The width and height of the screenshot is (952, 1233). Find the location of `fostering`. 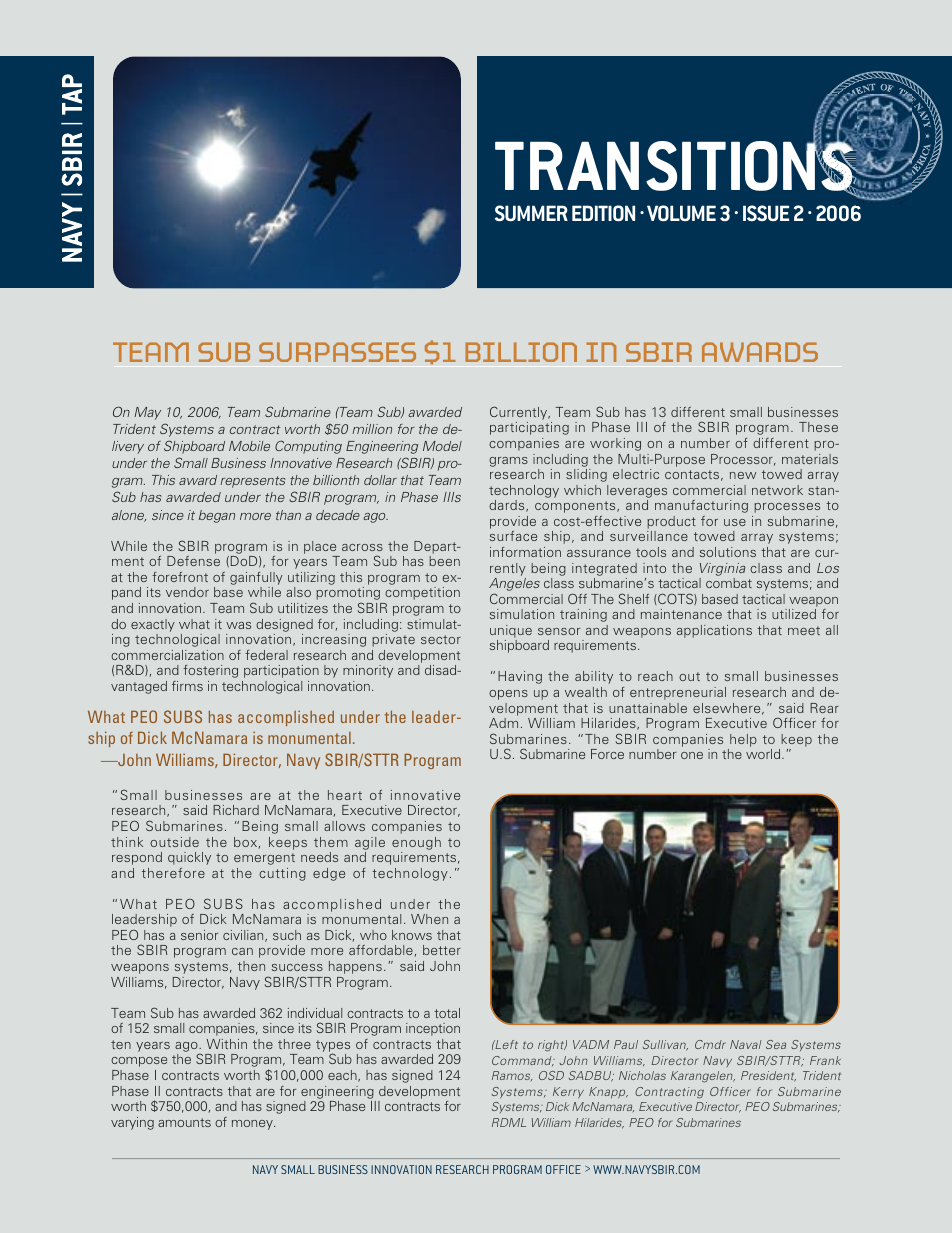

fostering is located at coordinates (210, 671).
